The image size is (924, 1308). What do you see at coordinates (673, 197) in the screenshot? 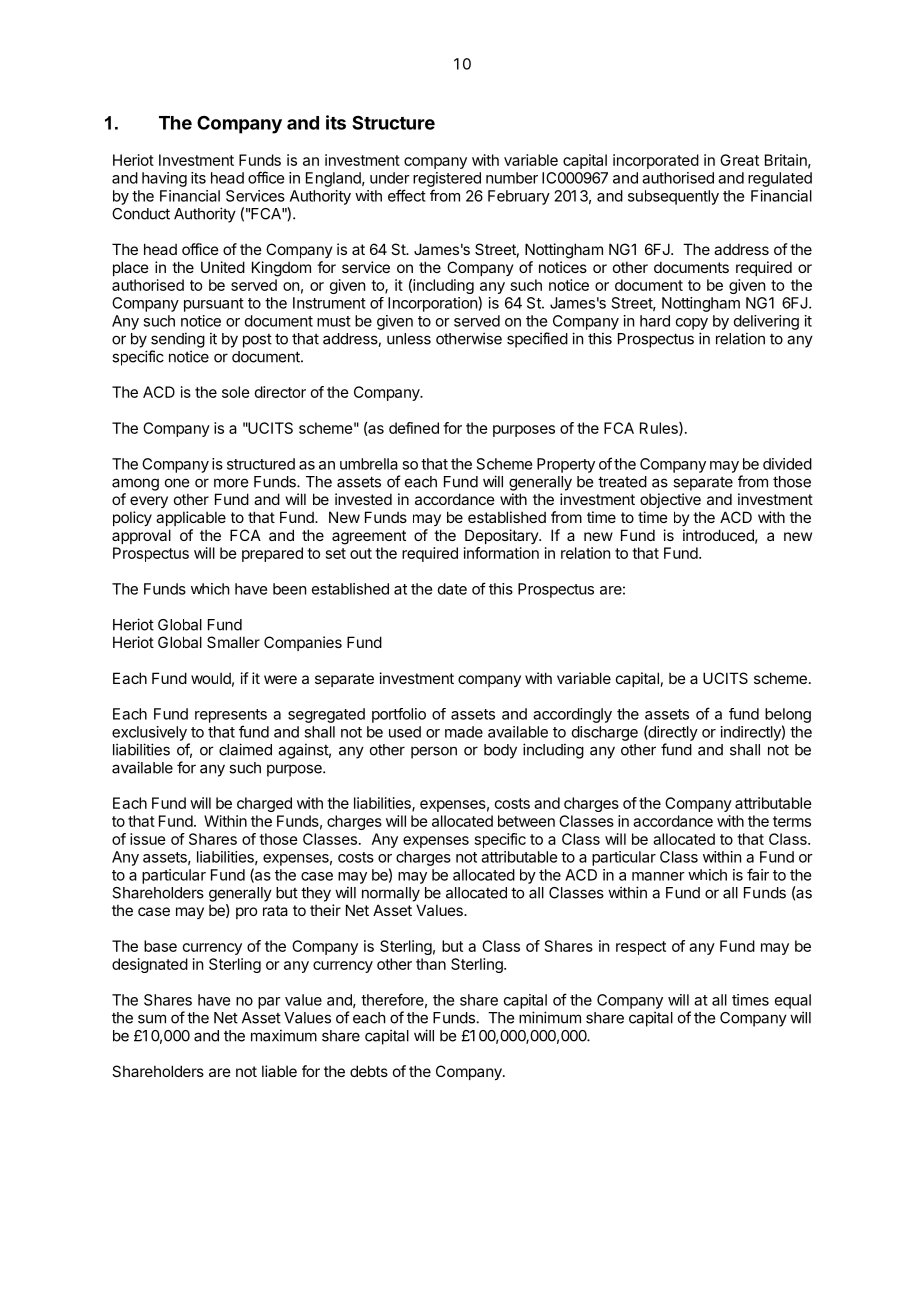
I see `subsequently` at bounding box center [673, 197].
